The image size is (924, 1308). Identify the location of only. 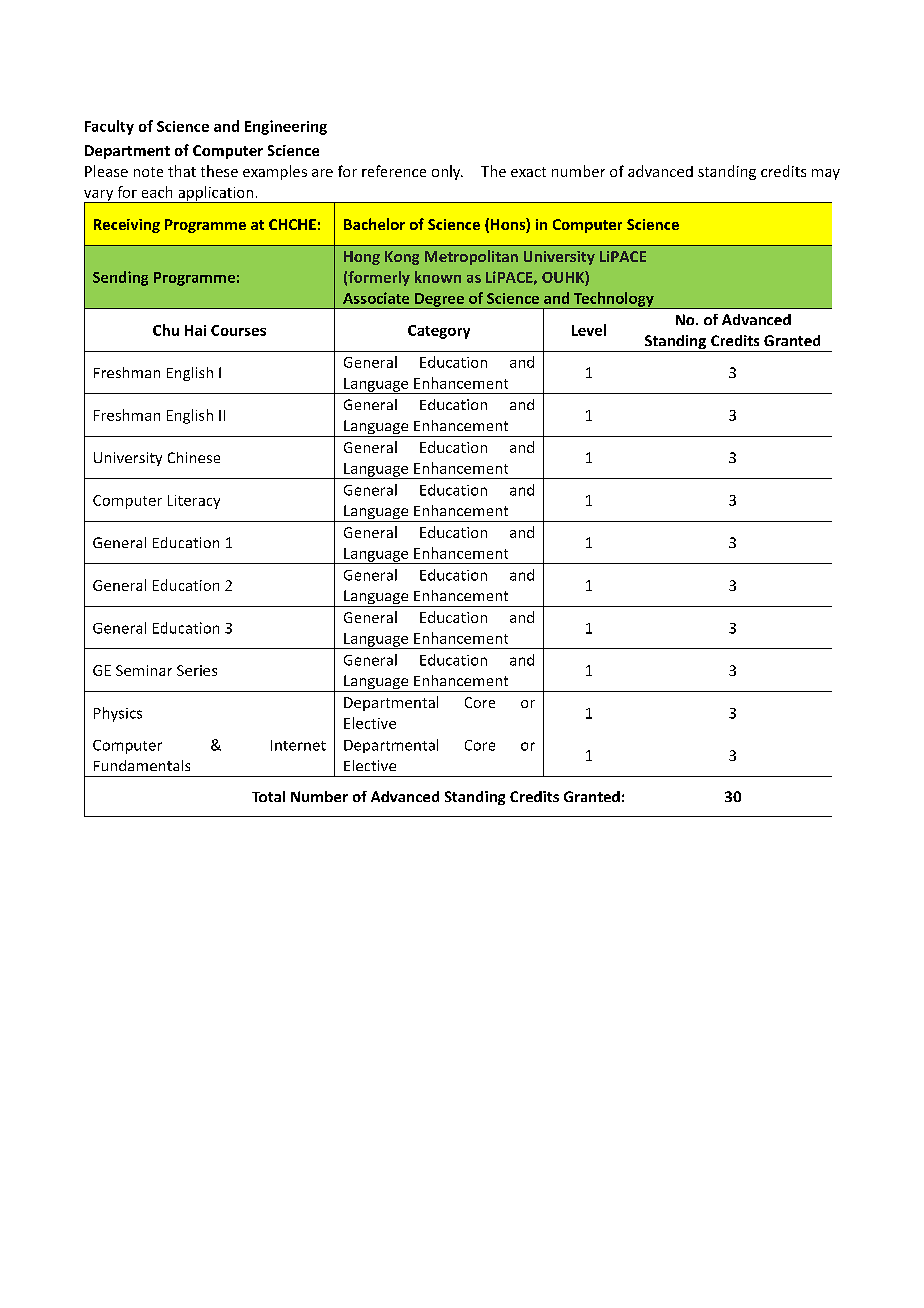
(447, 172).
